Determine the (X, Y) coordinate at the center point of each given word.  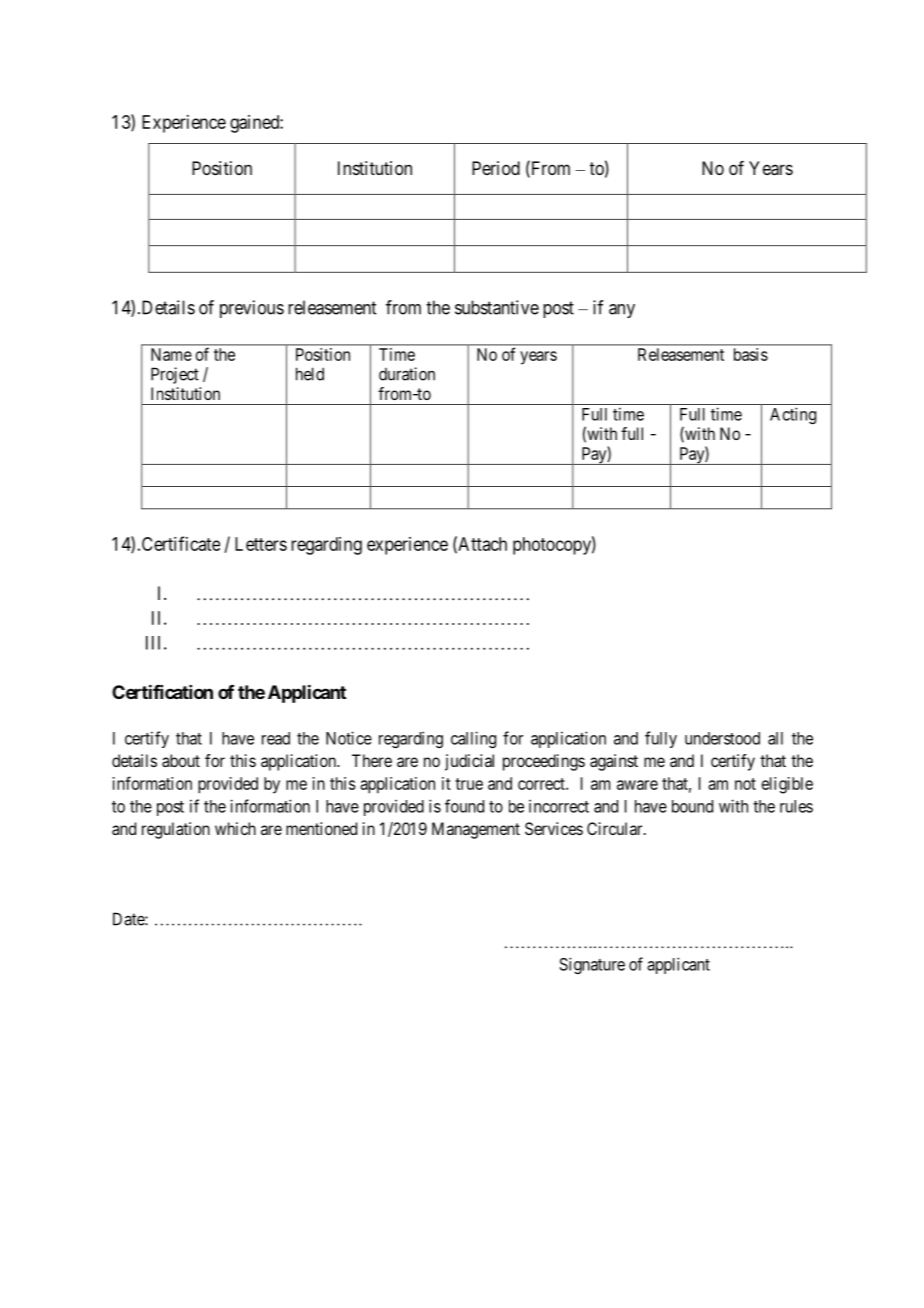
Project (175, 375)
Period (496, 168)
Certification (162, 691)
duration (407, 374)
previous (252, 309)
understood (722, 738)
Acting (793, 415)
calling (473, 739)
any (622, 311)
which (235, 828)
